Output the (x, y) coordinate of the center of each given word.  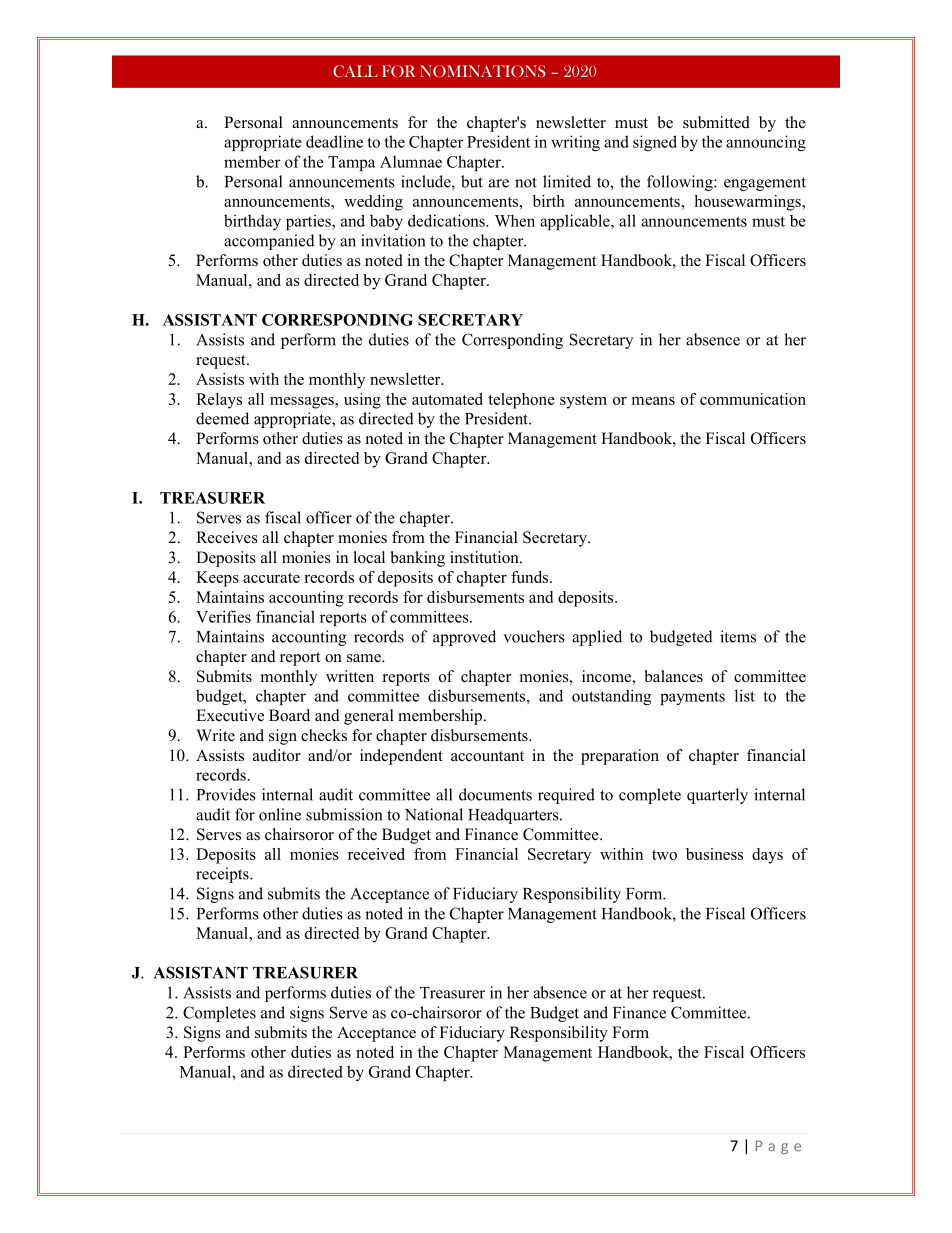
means (653, 401)
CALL (355, 71)
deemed (222, 418)
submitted (716, 122)
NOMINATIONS (483, 71)
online (280, 814)
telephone (521, 401)
